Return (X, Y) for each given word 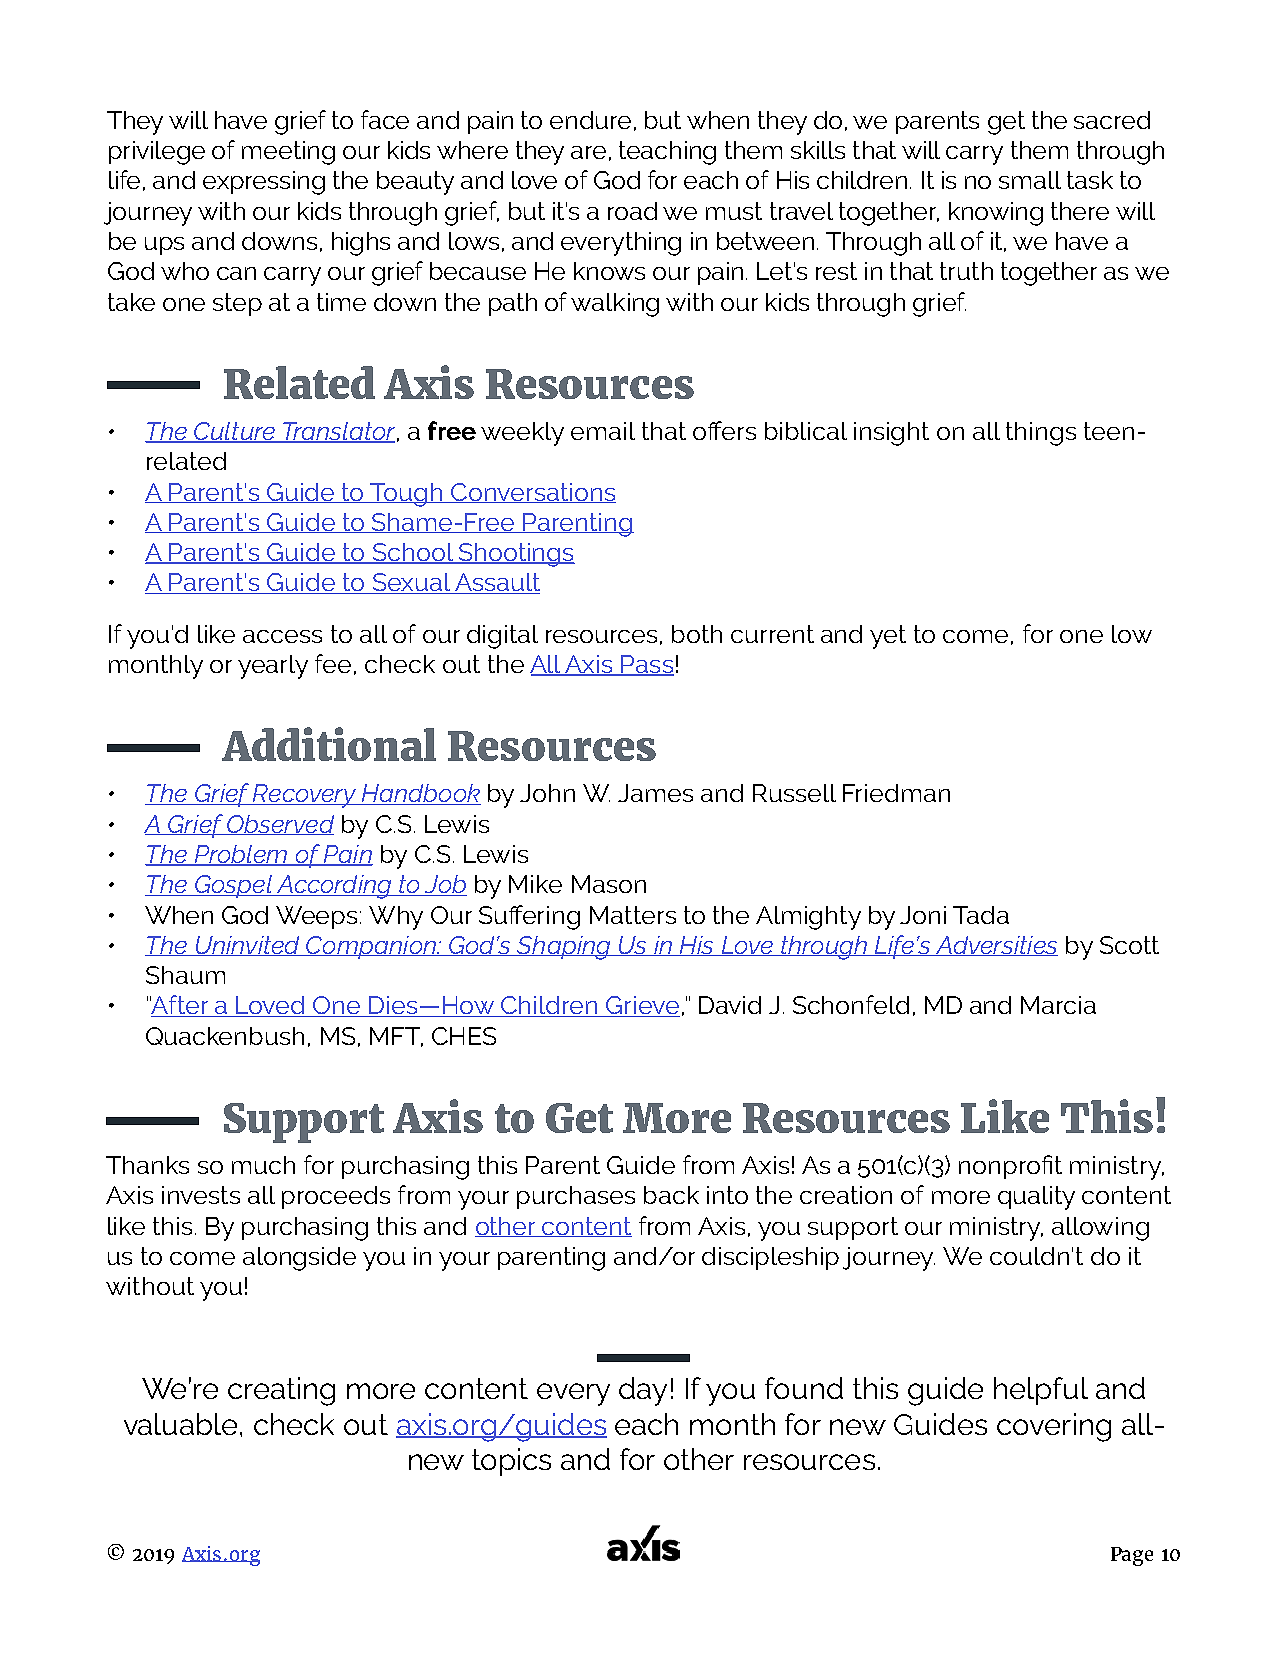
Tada (981, 915)
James (655, 793)
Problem (241, 855)
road (632, 211)
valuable (182, 1424)
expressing (264, 183)
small (1030, 180)
